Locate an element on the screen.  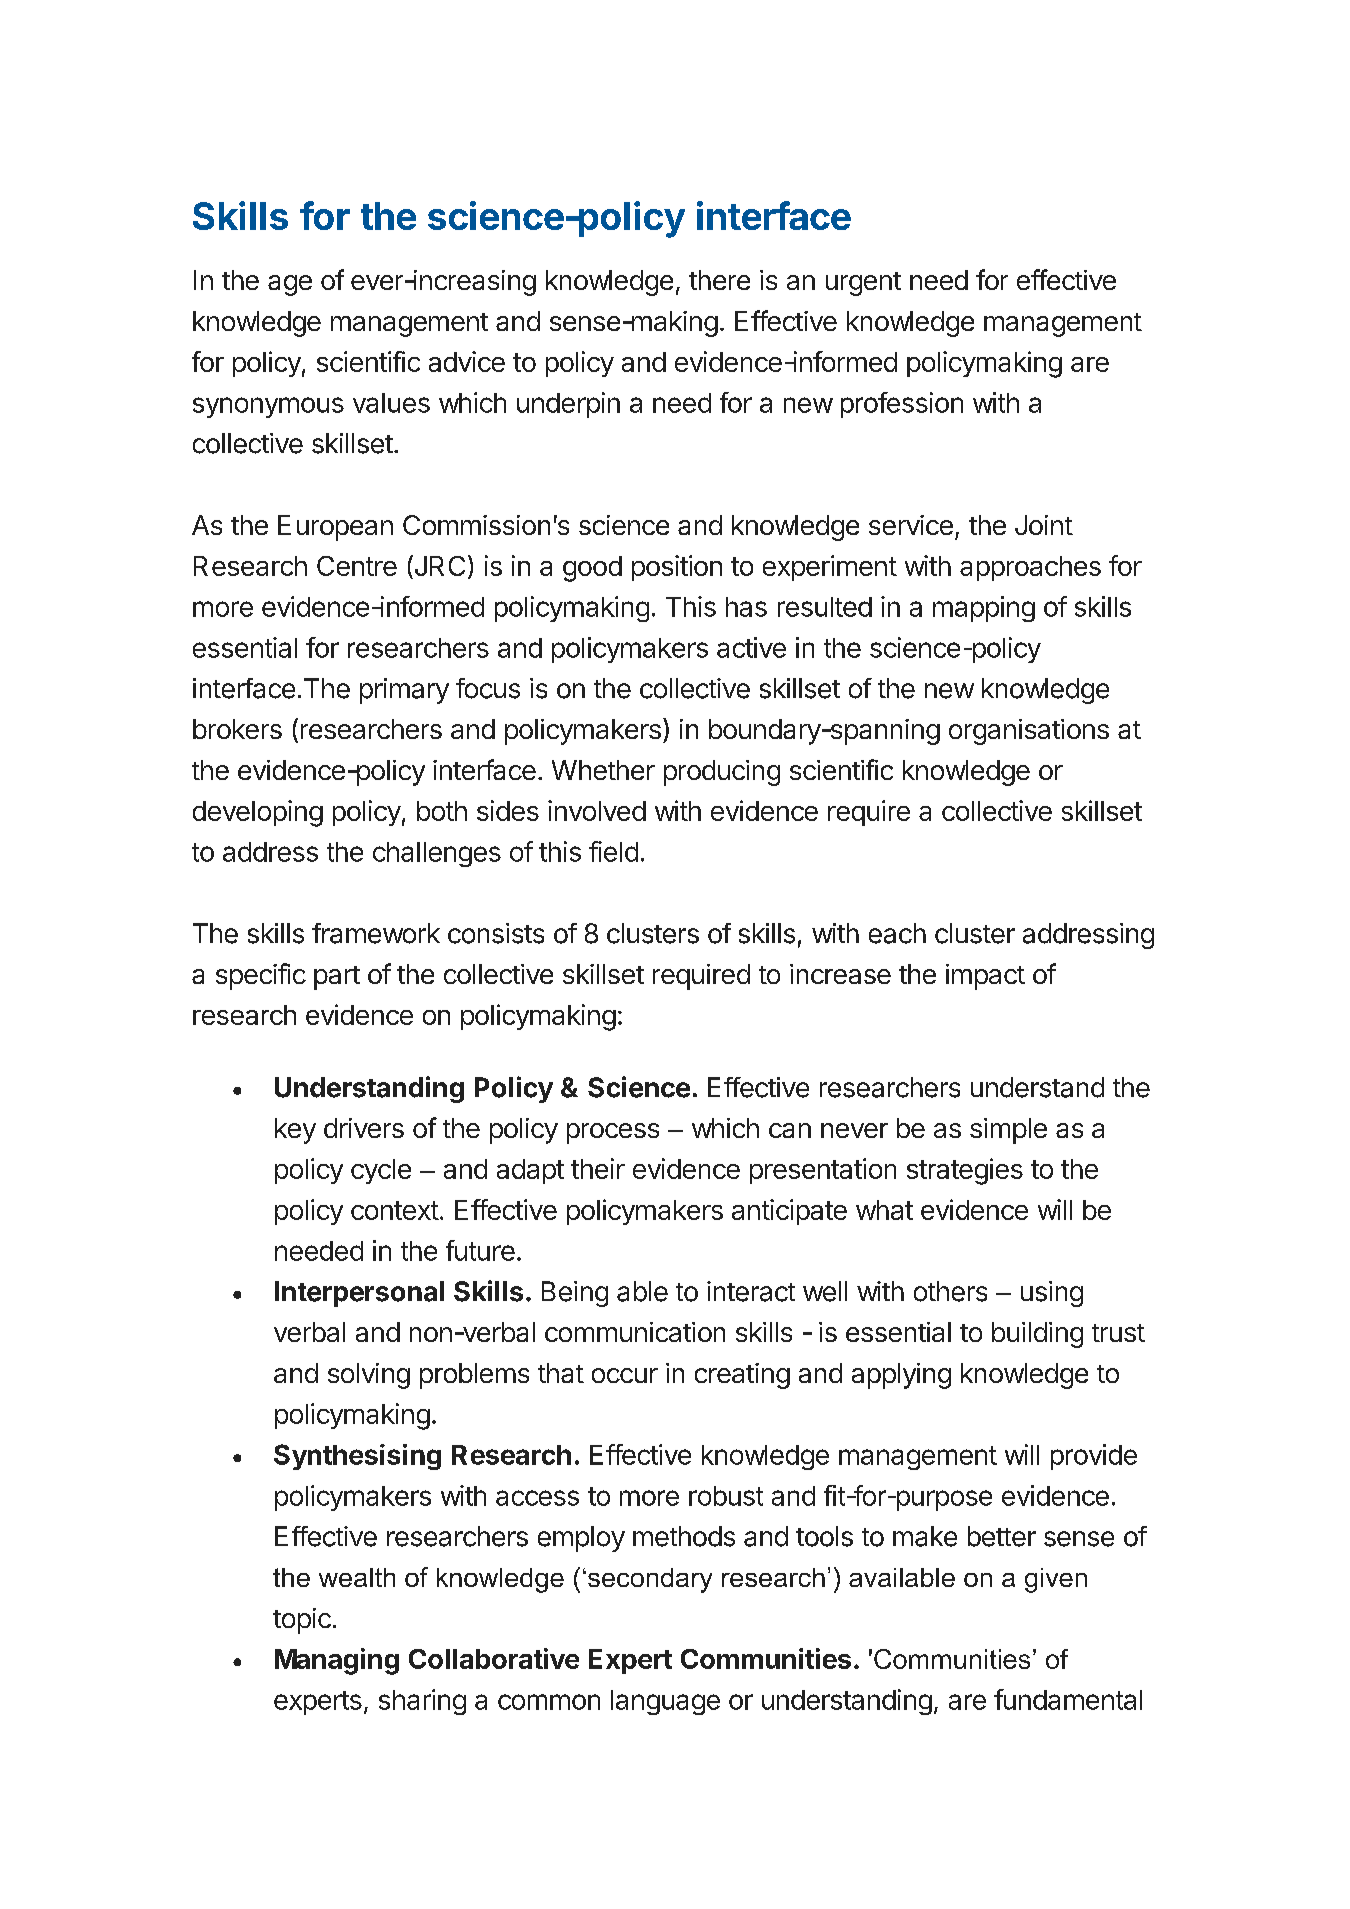
language is located at coordinates (665, 1702).
